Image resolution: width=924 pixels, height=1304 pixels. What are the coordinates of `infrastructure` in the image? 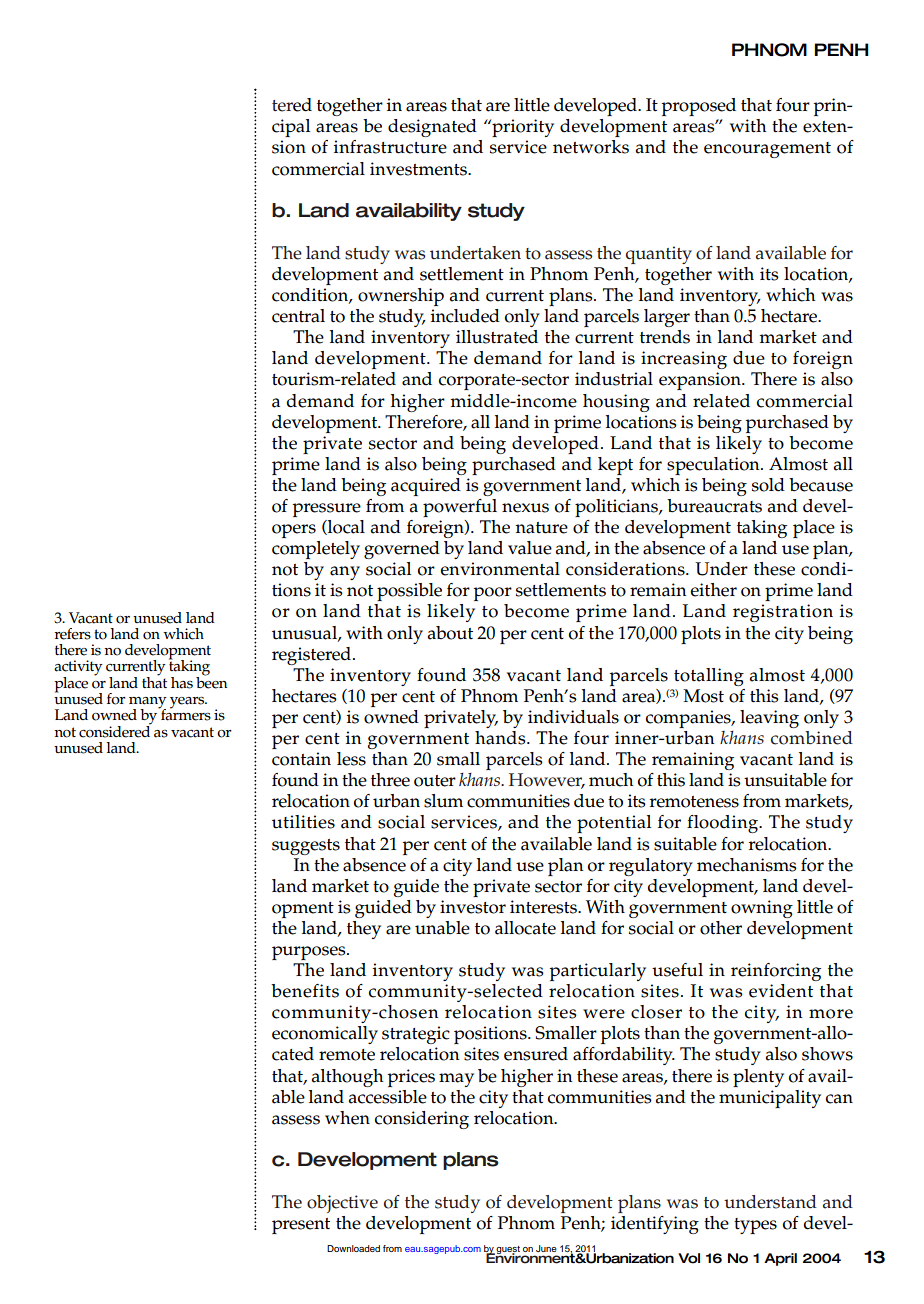 It's located at (390, 147).
